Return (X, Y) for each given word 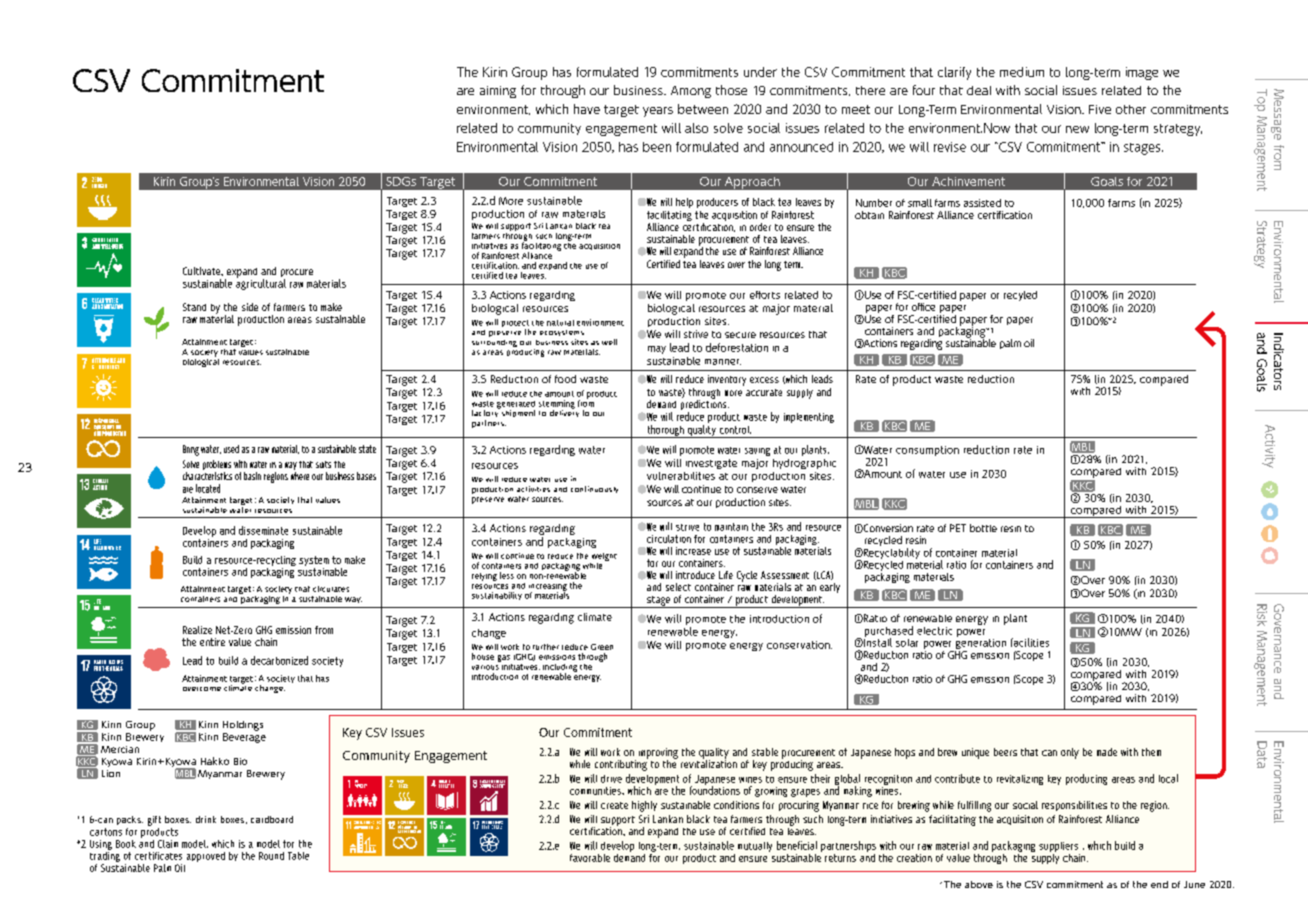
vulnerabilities (681, 476)
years (658, 112)
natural (560, 323)
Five (1100, 109)
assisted (982, 203)
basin (252, 476)
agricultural (261, 283)
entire (212, 642)
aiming (498, 92)
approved (206, 857)
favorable (590, 858)
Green (602, 647)
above (979, 884)
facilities (1030, 642)
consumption (927, 451)
